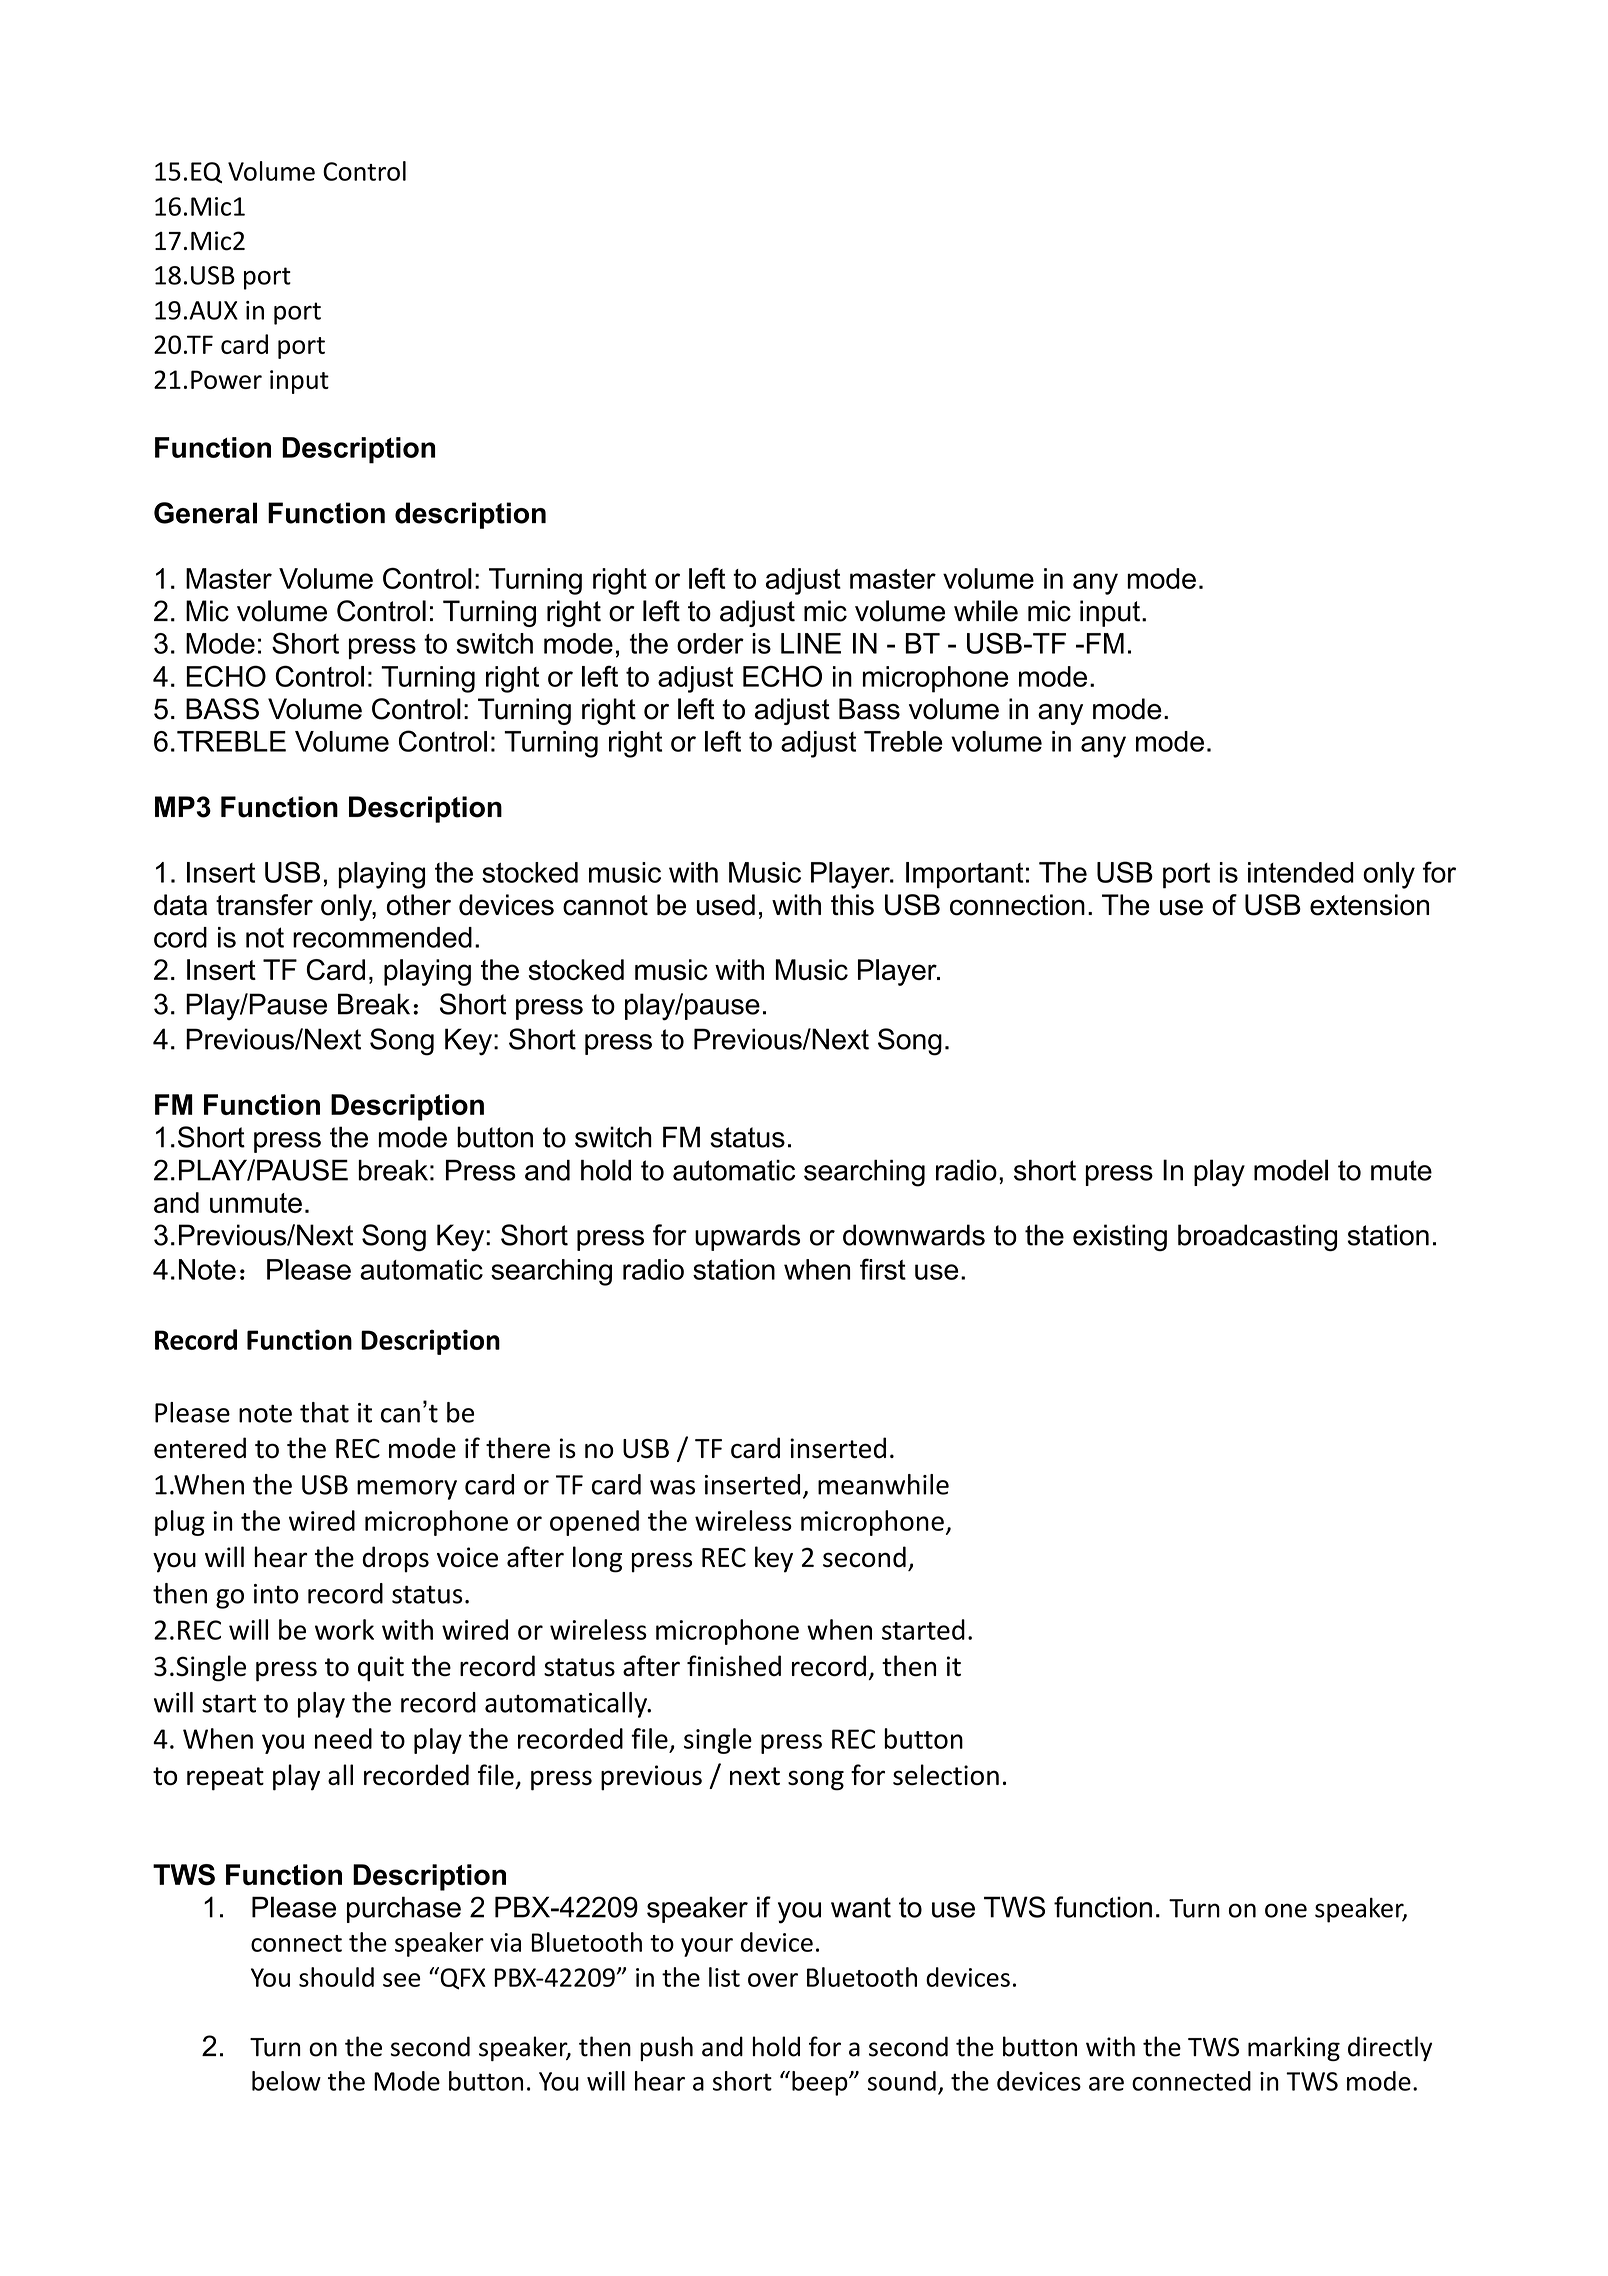 The width and height of the screenshot is (1608, 2276). I want to click on below, so click(286, 2081).
